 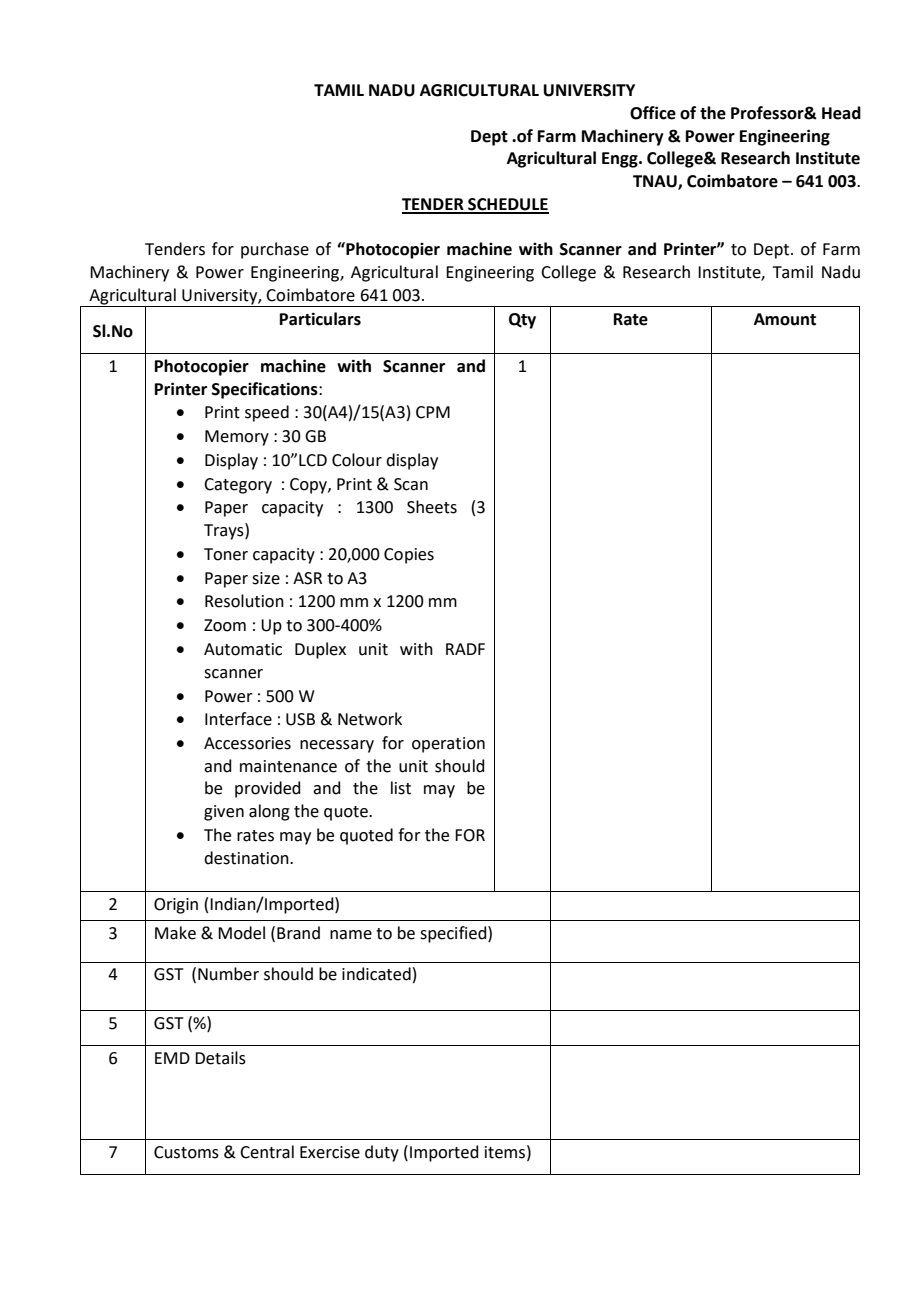 I want to click on purchase, so click(x=275, y=250).
